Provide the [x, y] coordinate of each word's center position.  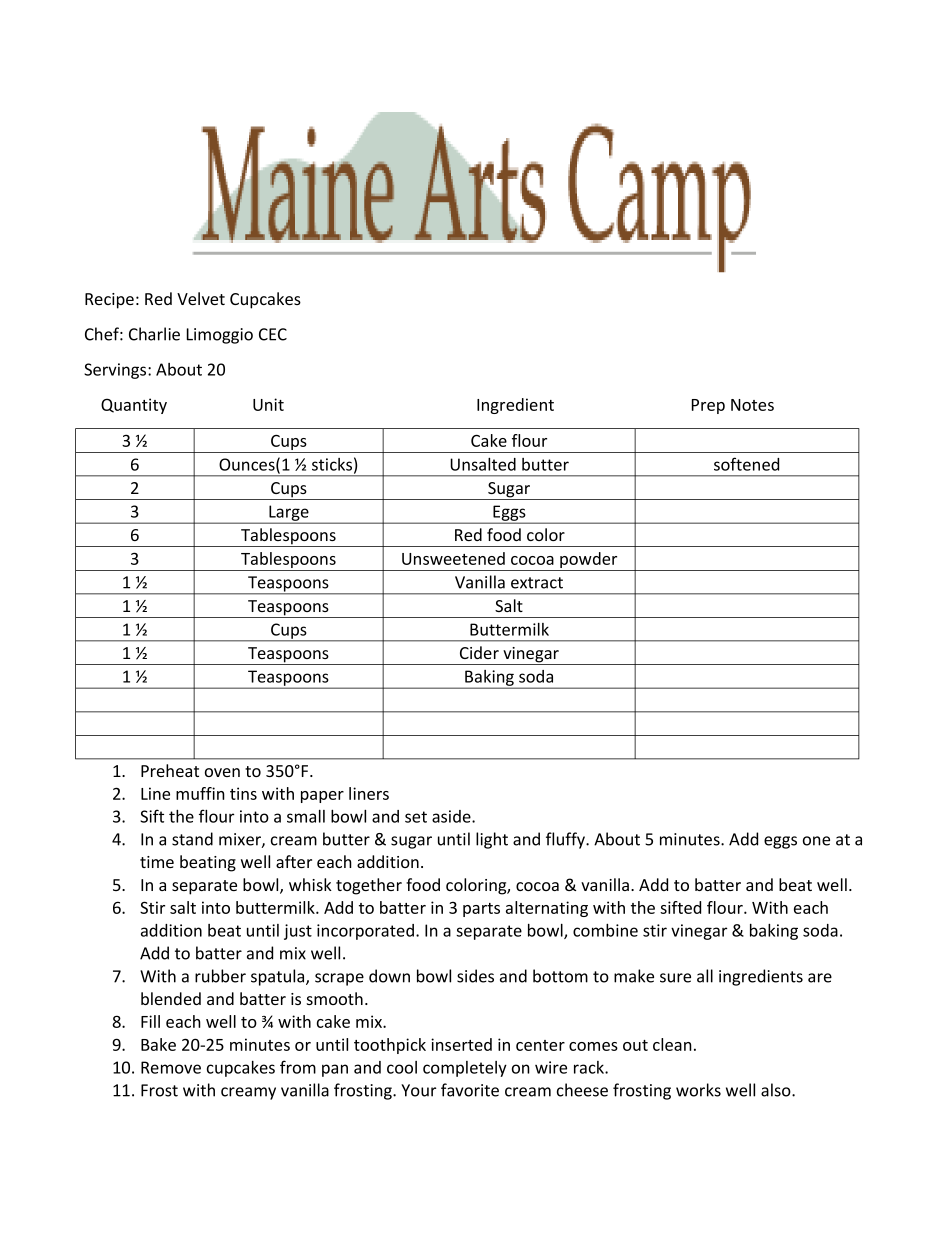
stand [192, 839]
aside [452, 816]
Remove [171, 1067]
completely [465, 1069]
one [816, 841]
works [698, 1090]
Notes [752, 405]
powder [589, 561]
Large [289, 514]
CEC [273, 334]
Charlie [154, 334]
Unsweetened [453, 558]
